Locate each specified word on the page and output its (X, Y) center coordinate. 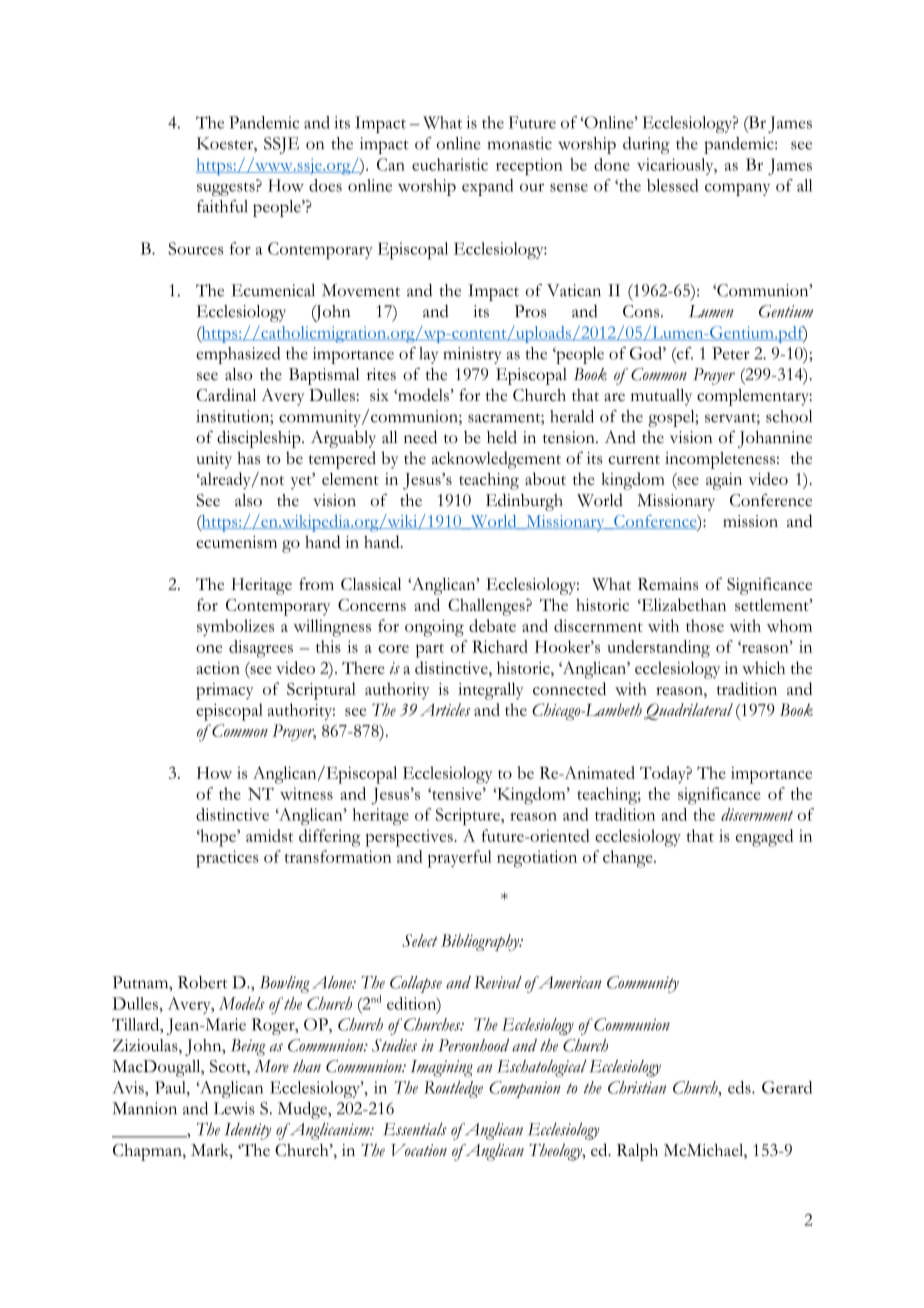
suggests (227, 188)
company (737, 189)
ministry (472, 355)
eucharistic (450, 164)
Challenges (487, 607)
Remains (668, 584)
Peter (731, 353)
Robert (203, 982)
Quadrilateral (688, 711)
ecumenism (236, 542)
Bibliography (481, 942)
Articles (445, 709)
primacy (225, 691)
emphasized (238, 355)
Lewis (234, 1108)
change (629, 859)
